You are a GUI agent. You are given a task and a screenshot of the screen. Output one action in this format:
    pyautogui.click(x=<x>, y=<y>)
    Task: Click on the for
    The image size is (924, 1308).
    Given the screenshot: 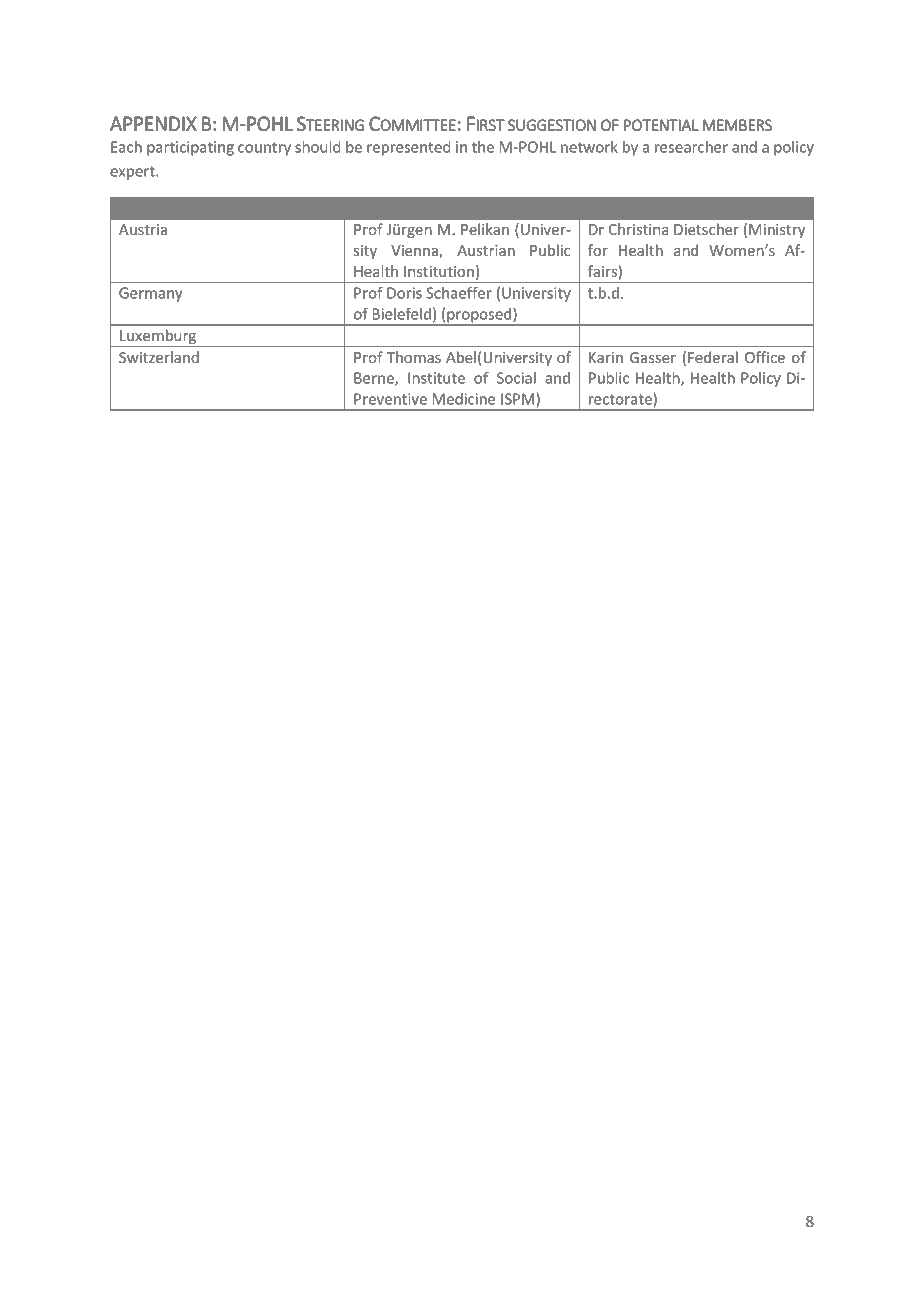 What is the action you would take?
    pyautogui.click(x=598, y=250)
